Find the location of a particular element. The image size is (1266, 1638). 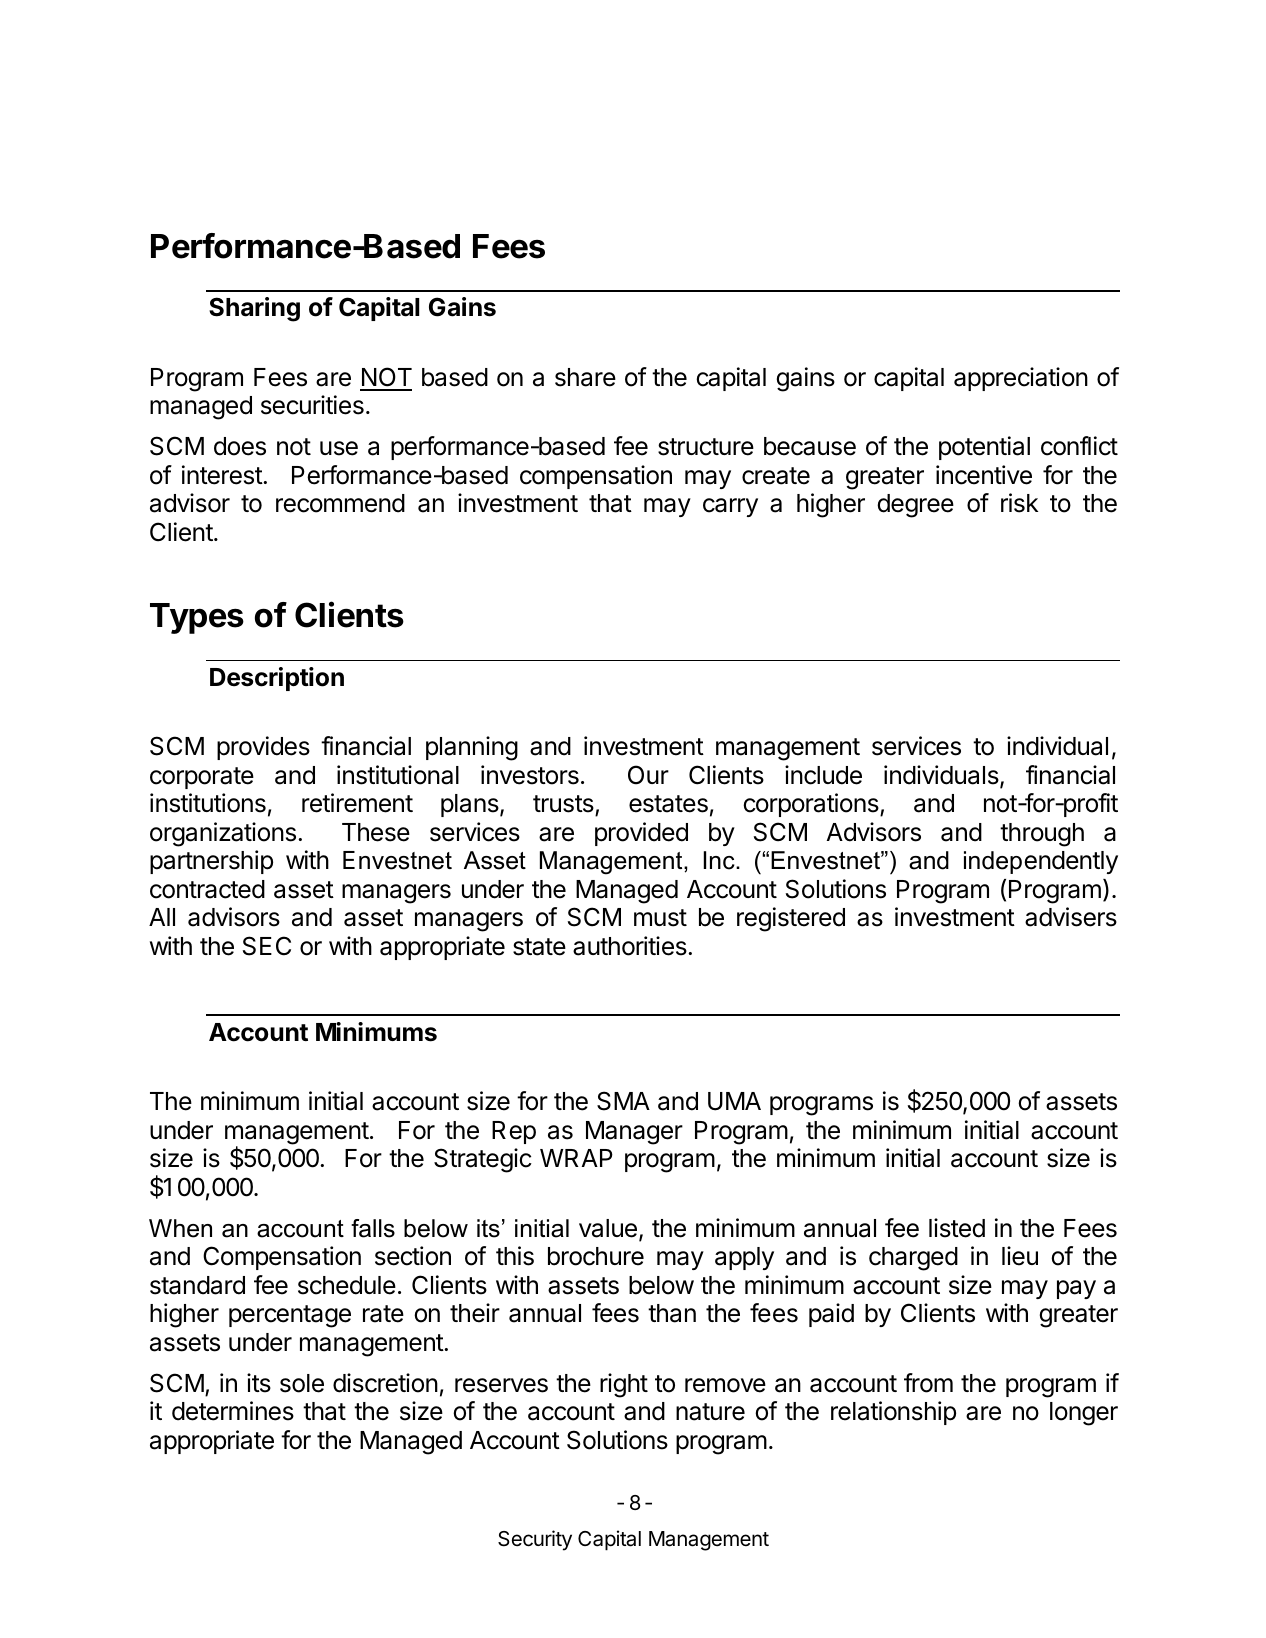

degree is located at coordinates (915, 506).
